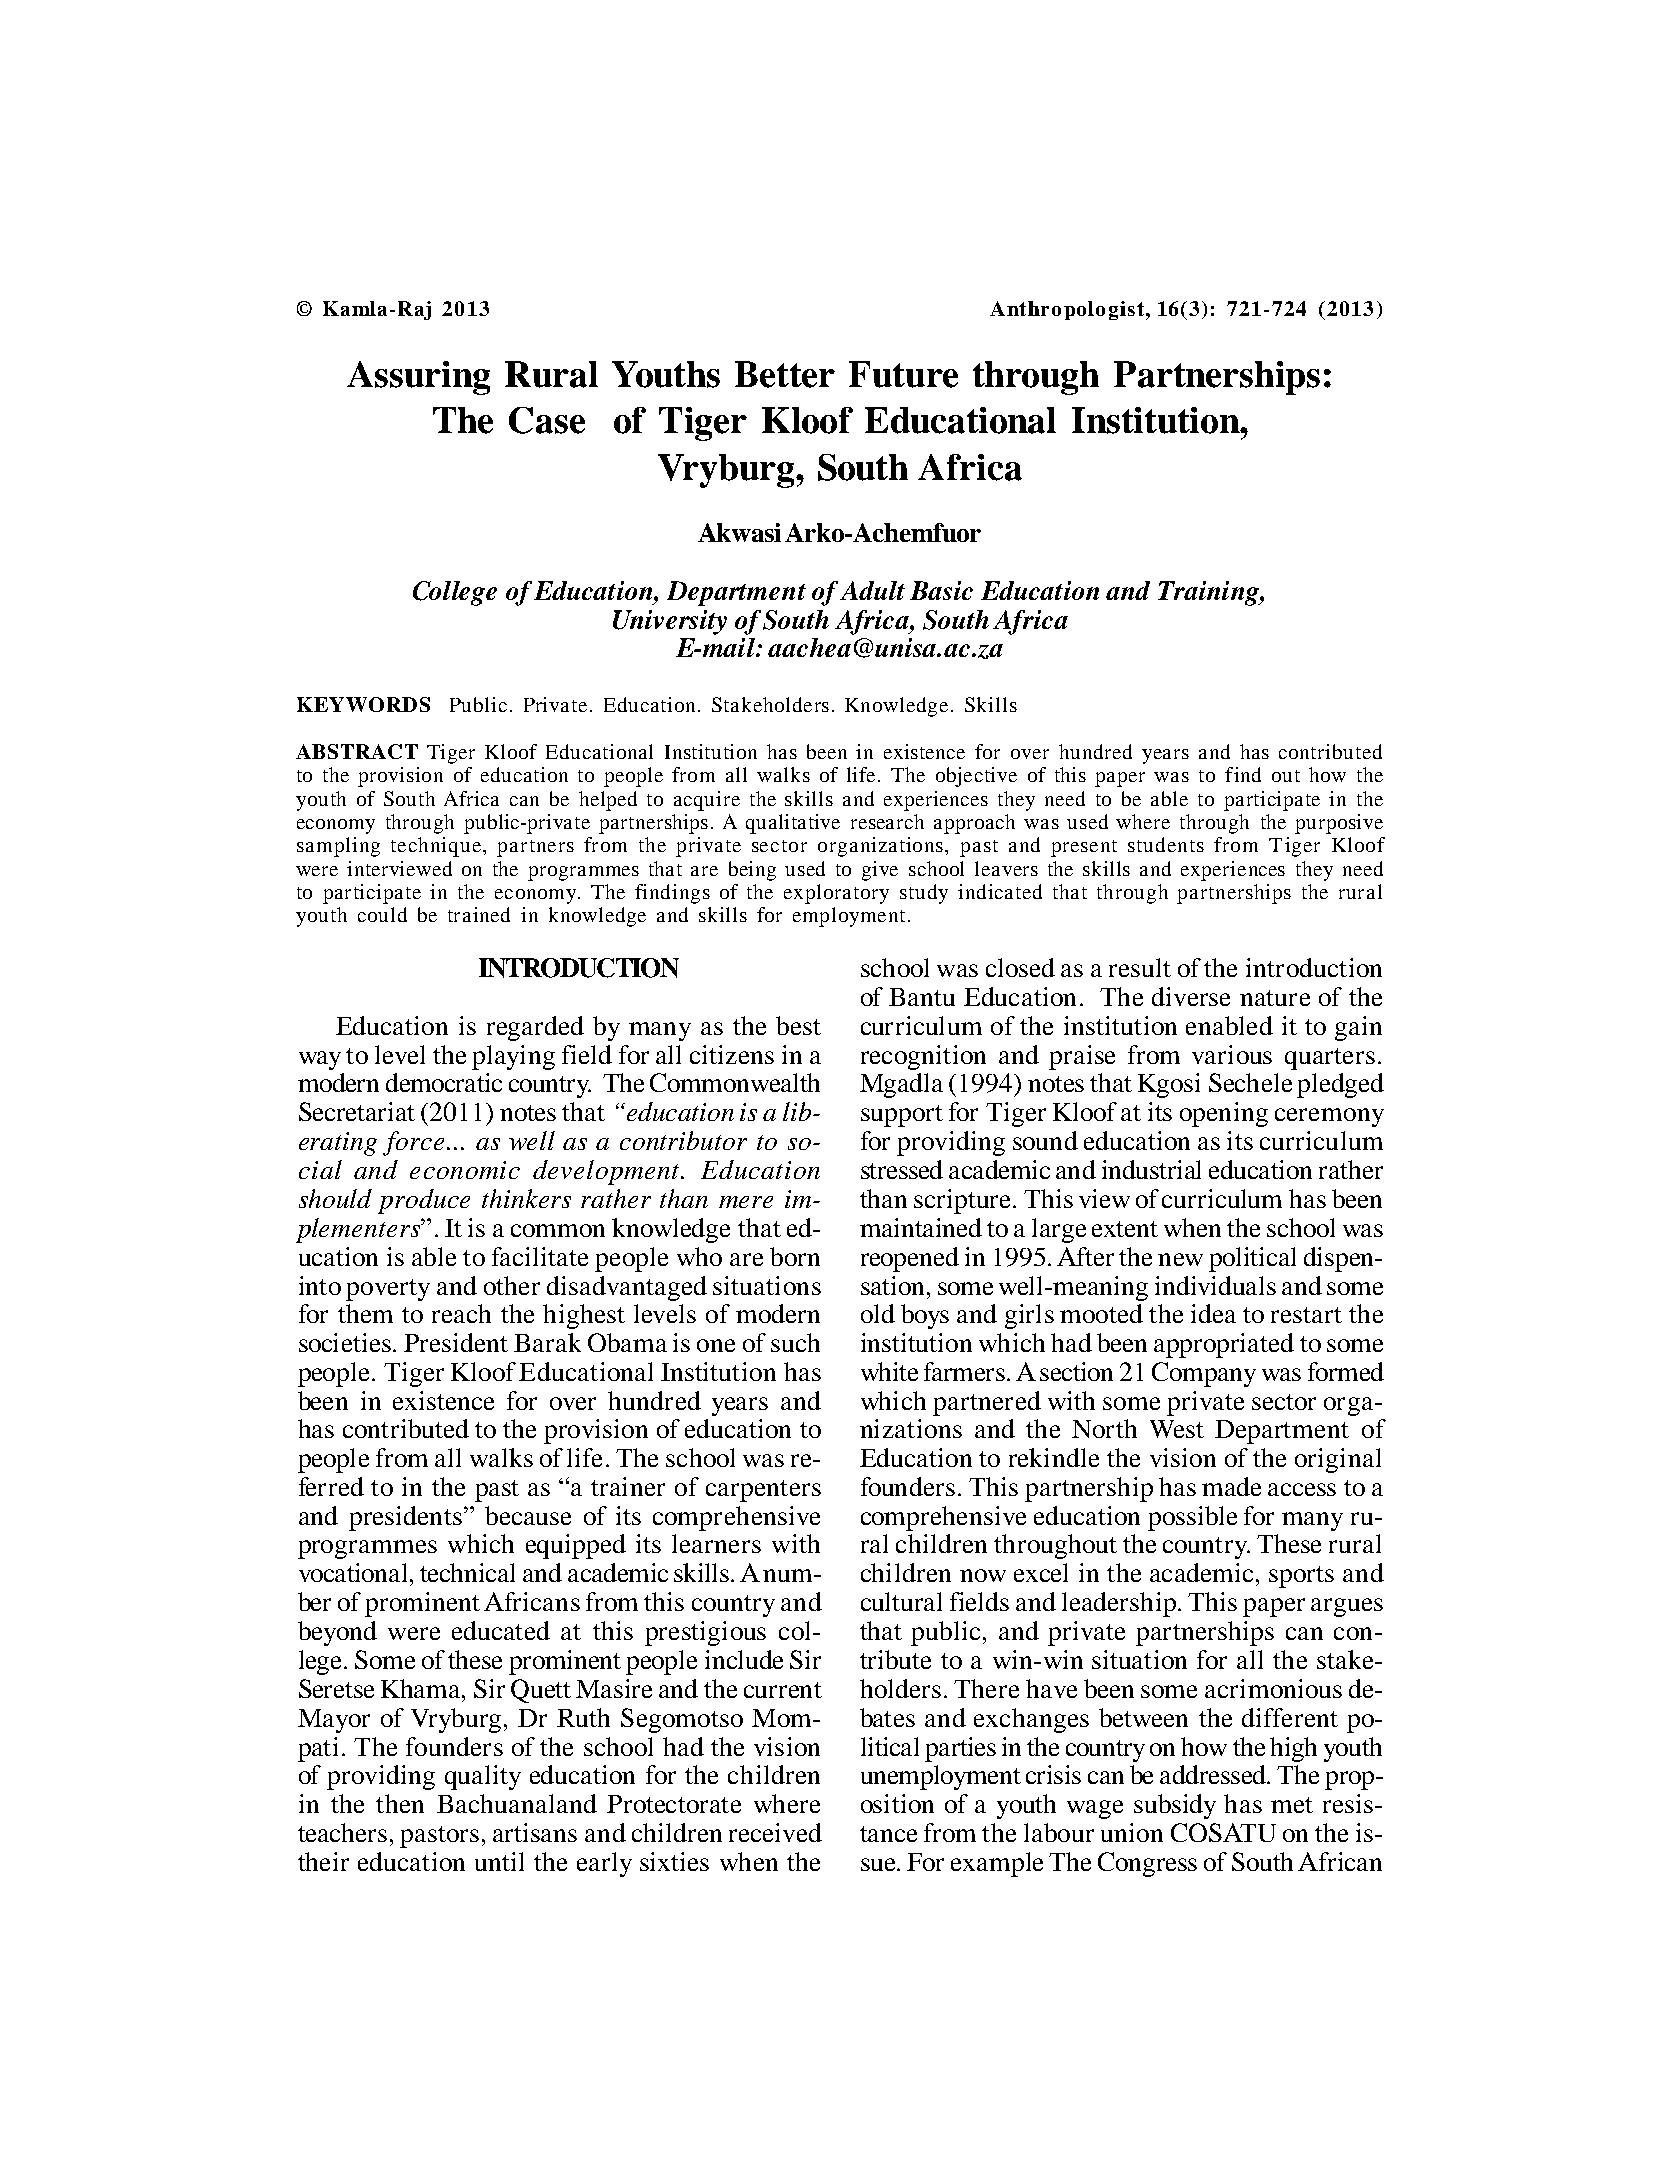  Describe the element at coordinates (418, 378) in the screenshot. I see `Assuring` at that location.
